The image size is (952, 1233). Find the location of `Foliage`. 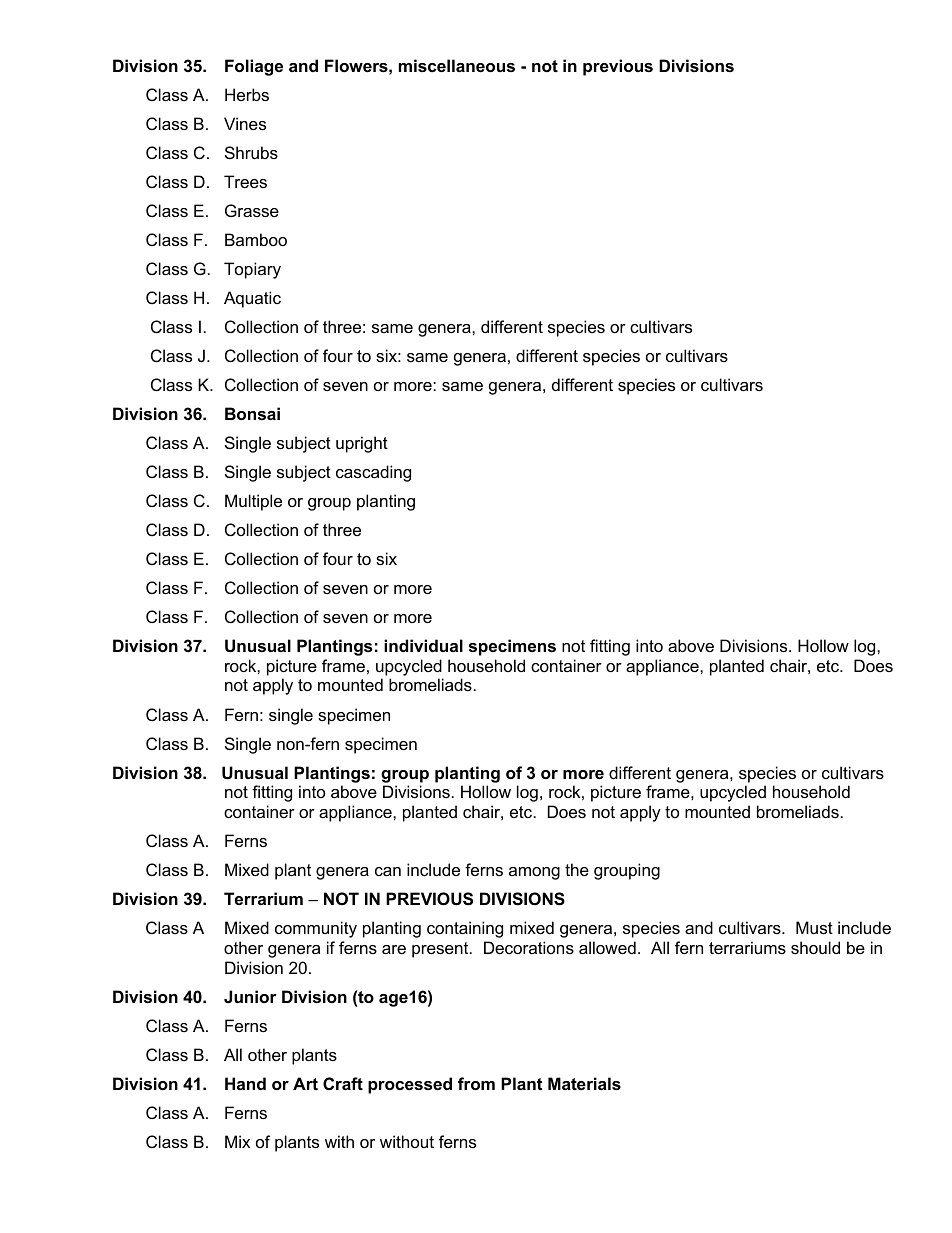

Foliage is located at coordinates (254, 67).
